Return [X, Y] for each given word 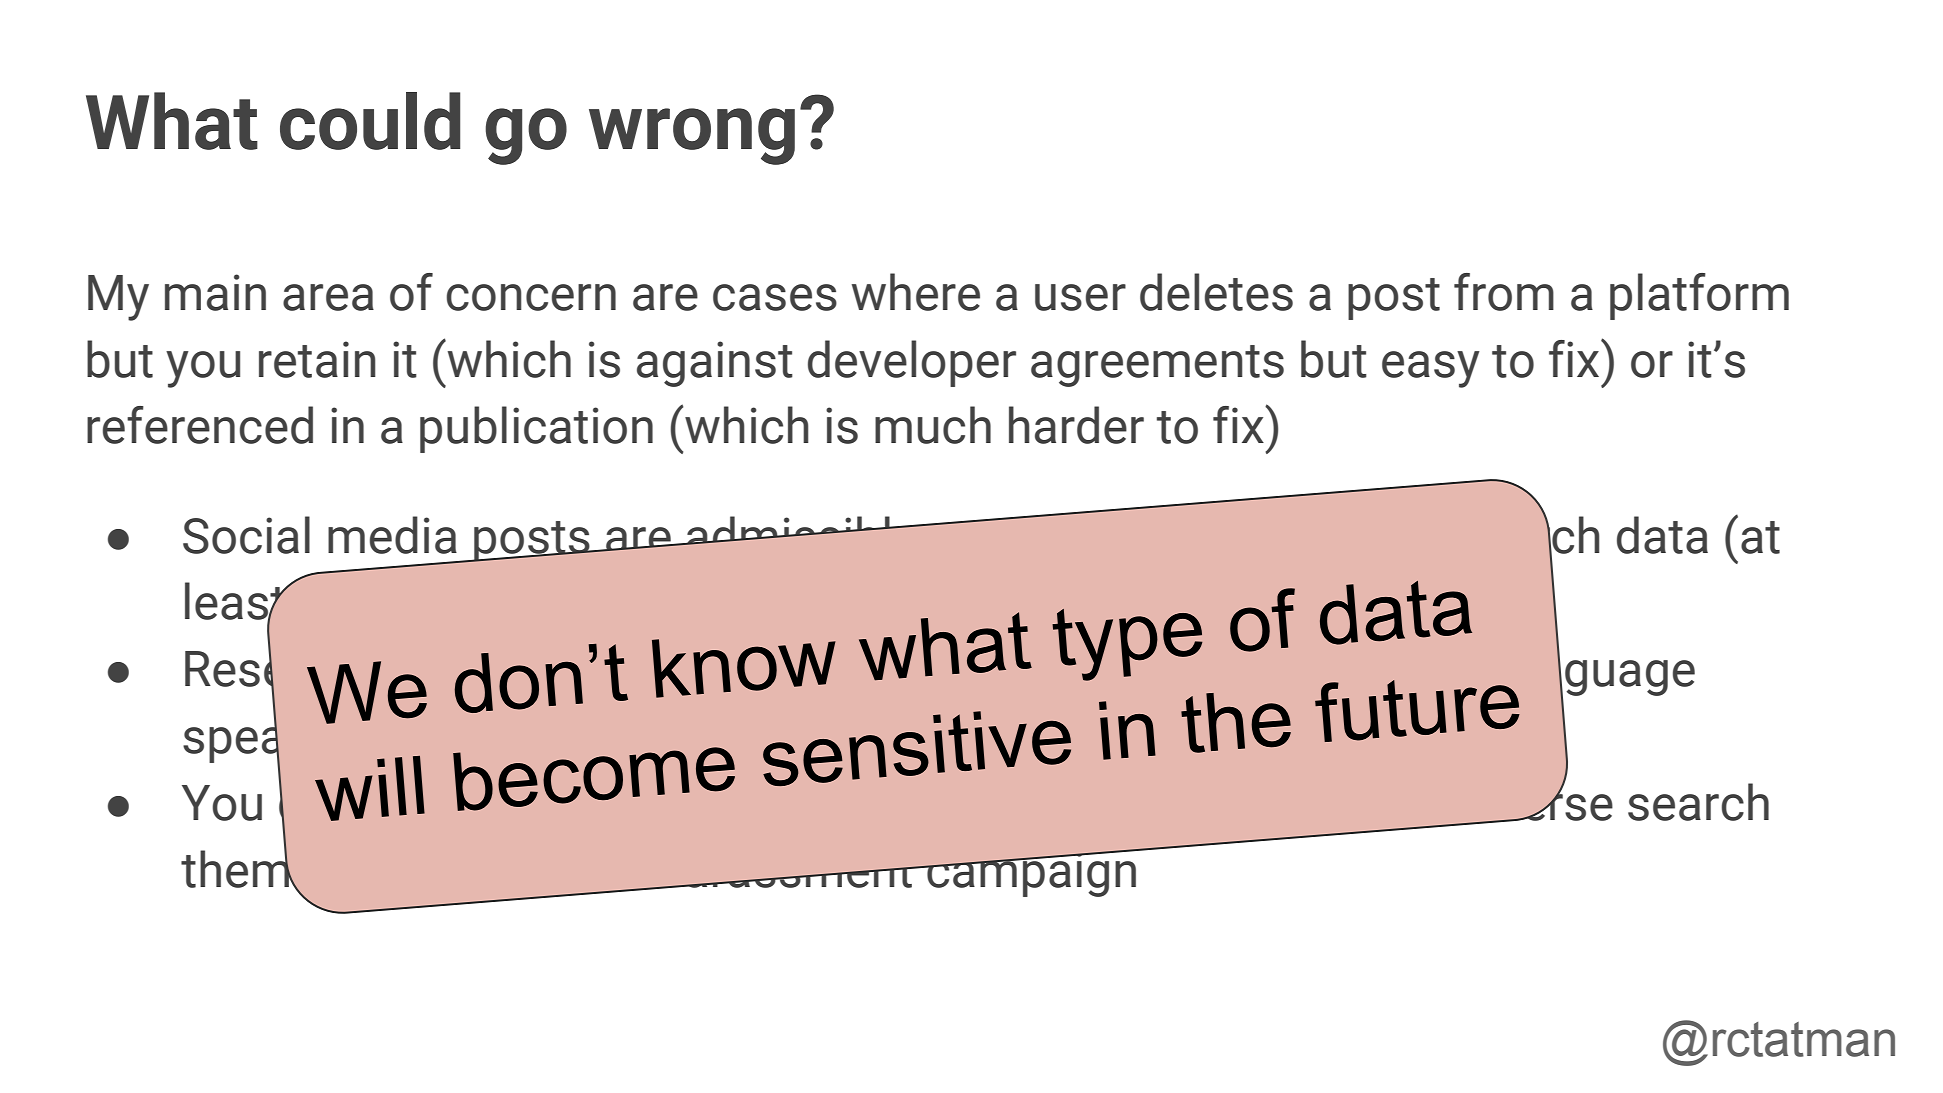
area [328, 297]
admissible [802, 530]
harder [1076, 425]
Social [246, 535]
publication [536, 429]
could [370, 121]
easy [1431, 369]
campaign [1032, 873]
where [916, 292]
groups [1126, 678]
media [392, 535]
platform [1699, 296]
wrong [692, 136]
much [933, 425]
